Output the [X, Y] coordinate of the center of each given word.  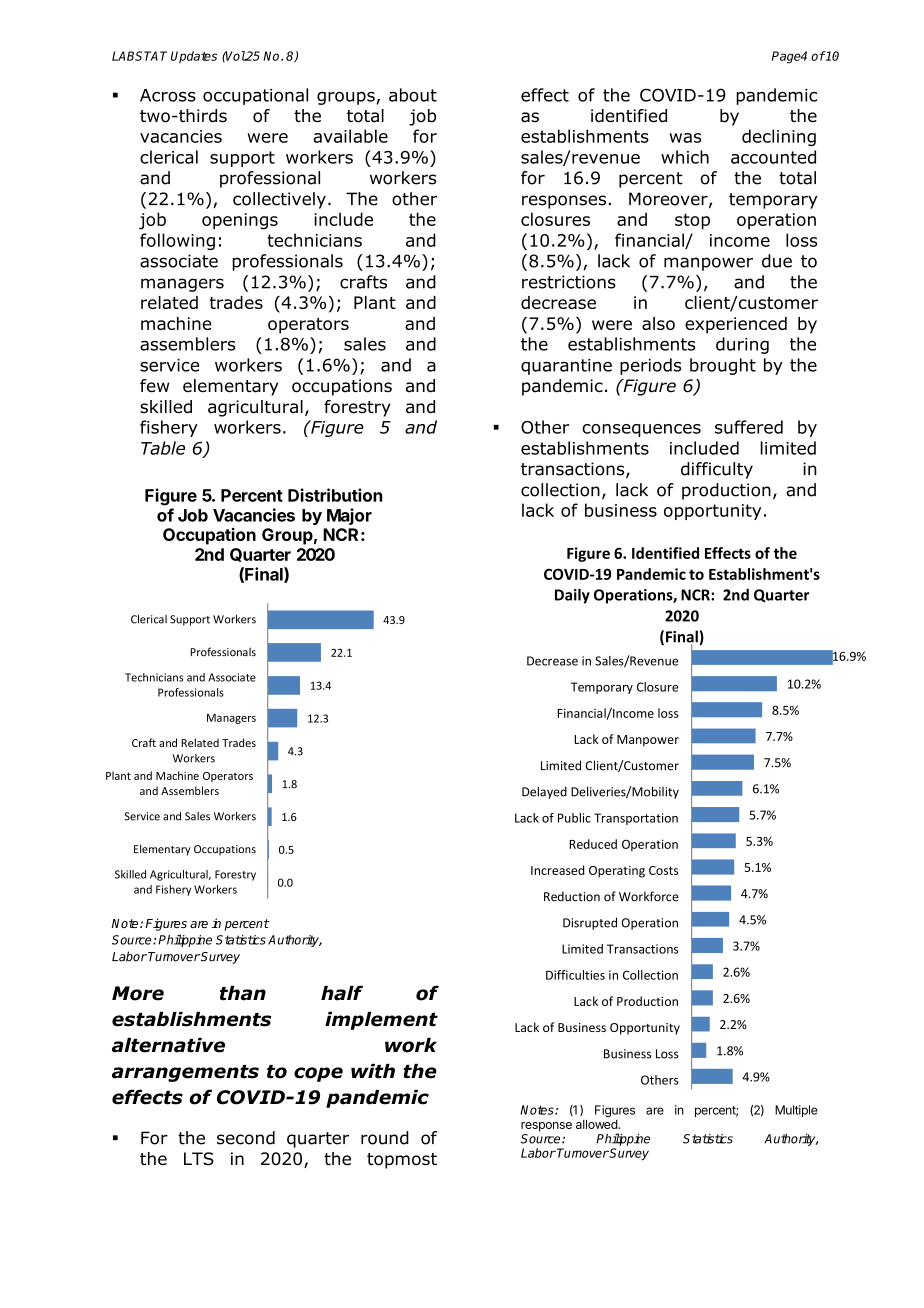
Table [163, 448]
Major [349, 516]
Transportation [636, 819]
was [685, 138]
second [246, 1138]
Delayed [544, 792]
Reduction [572, 896]
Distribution [335, 495]
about [413, 95]
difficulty [717, 470]
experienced [736, 325]
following [177, 241]
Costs [663, 870]
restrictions [569, 282]
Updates [194, 57]
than [243, 993]
